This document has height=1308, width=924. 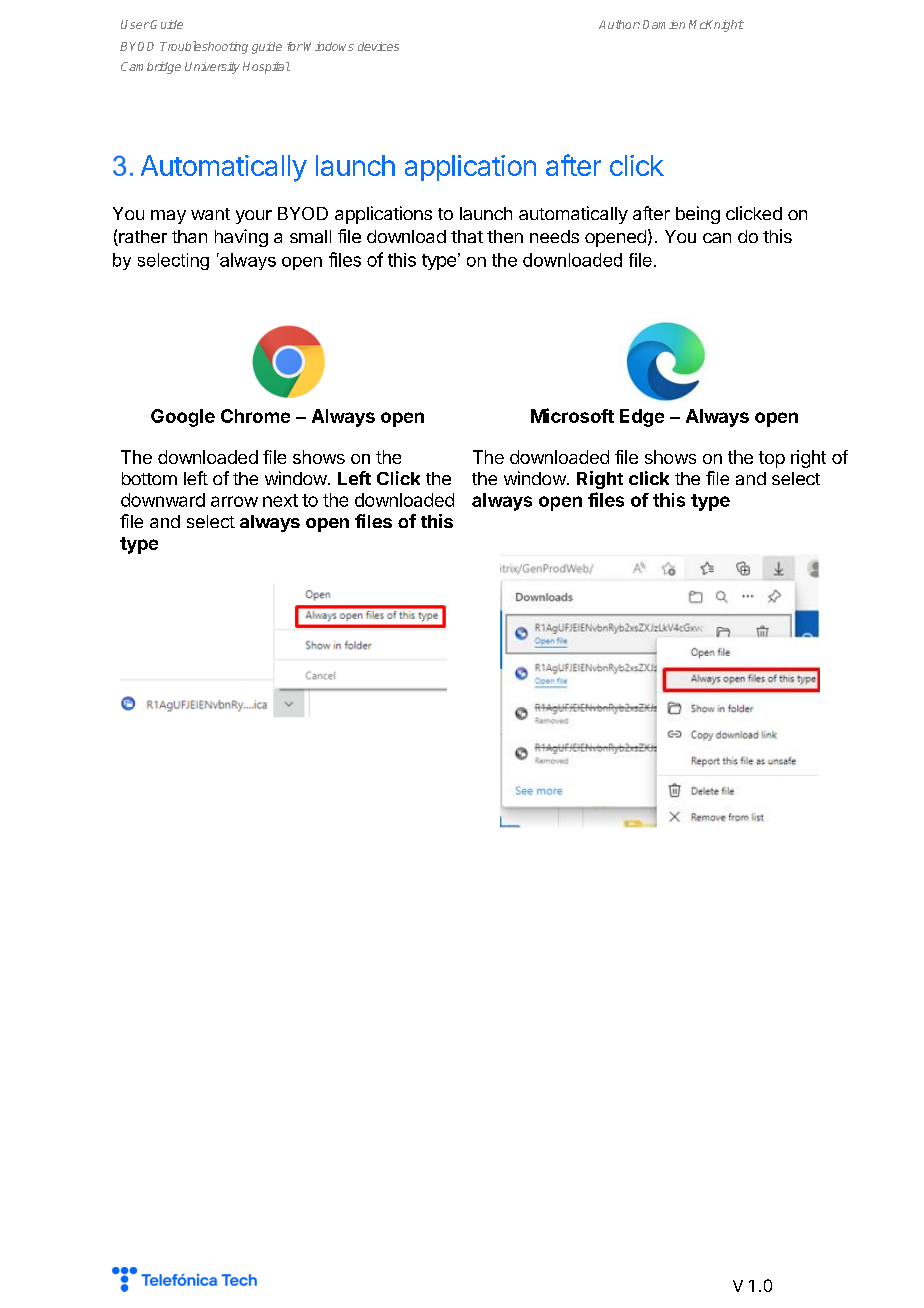 What do you see at coordinates (772, 459) in the document?
I see `top` at bounding box center [772, 459].
